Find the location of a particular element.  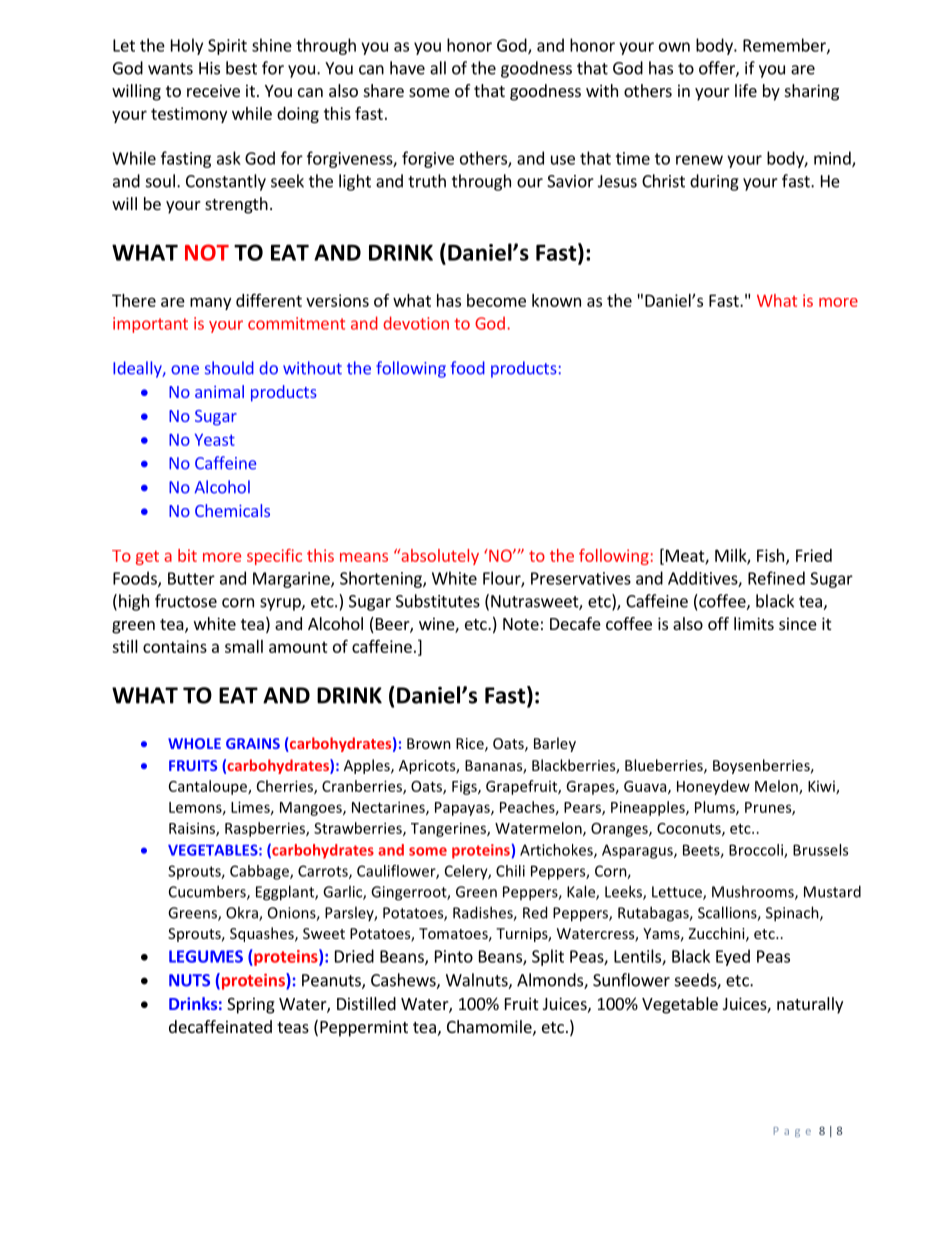

Chemicals is located at coordinates (232, 510).
